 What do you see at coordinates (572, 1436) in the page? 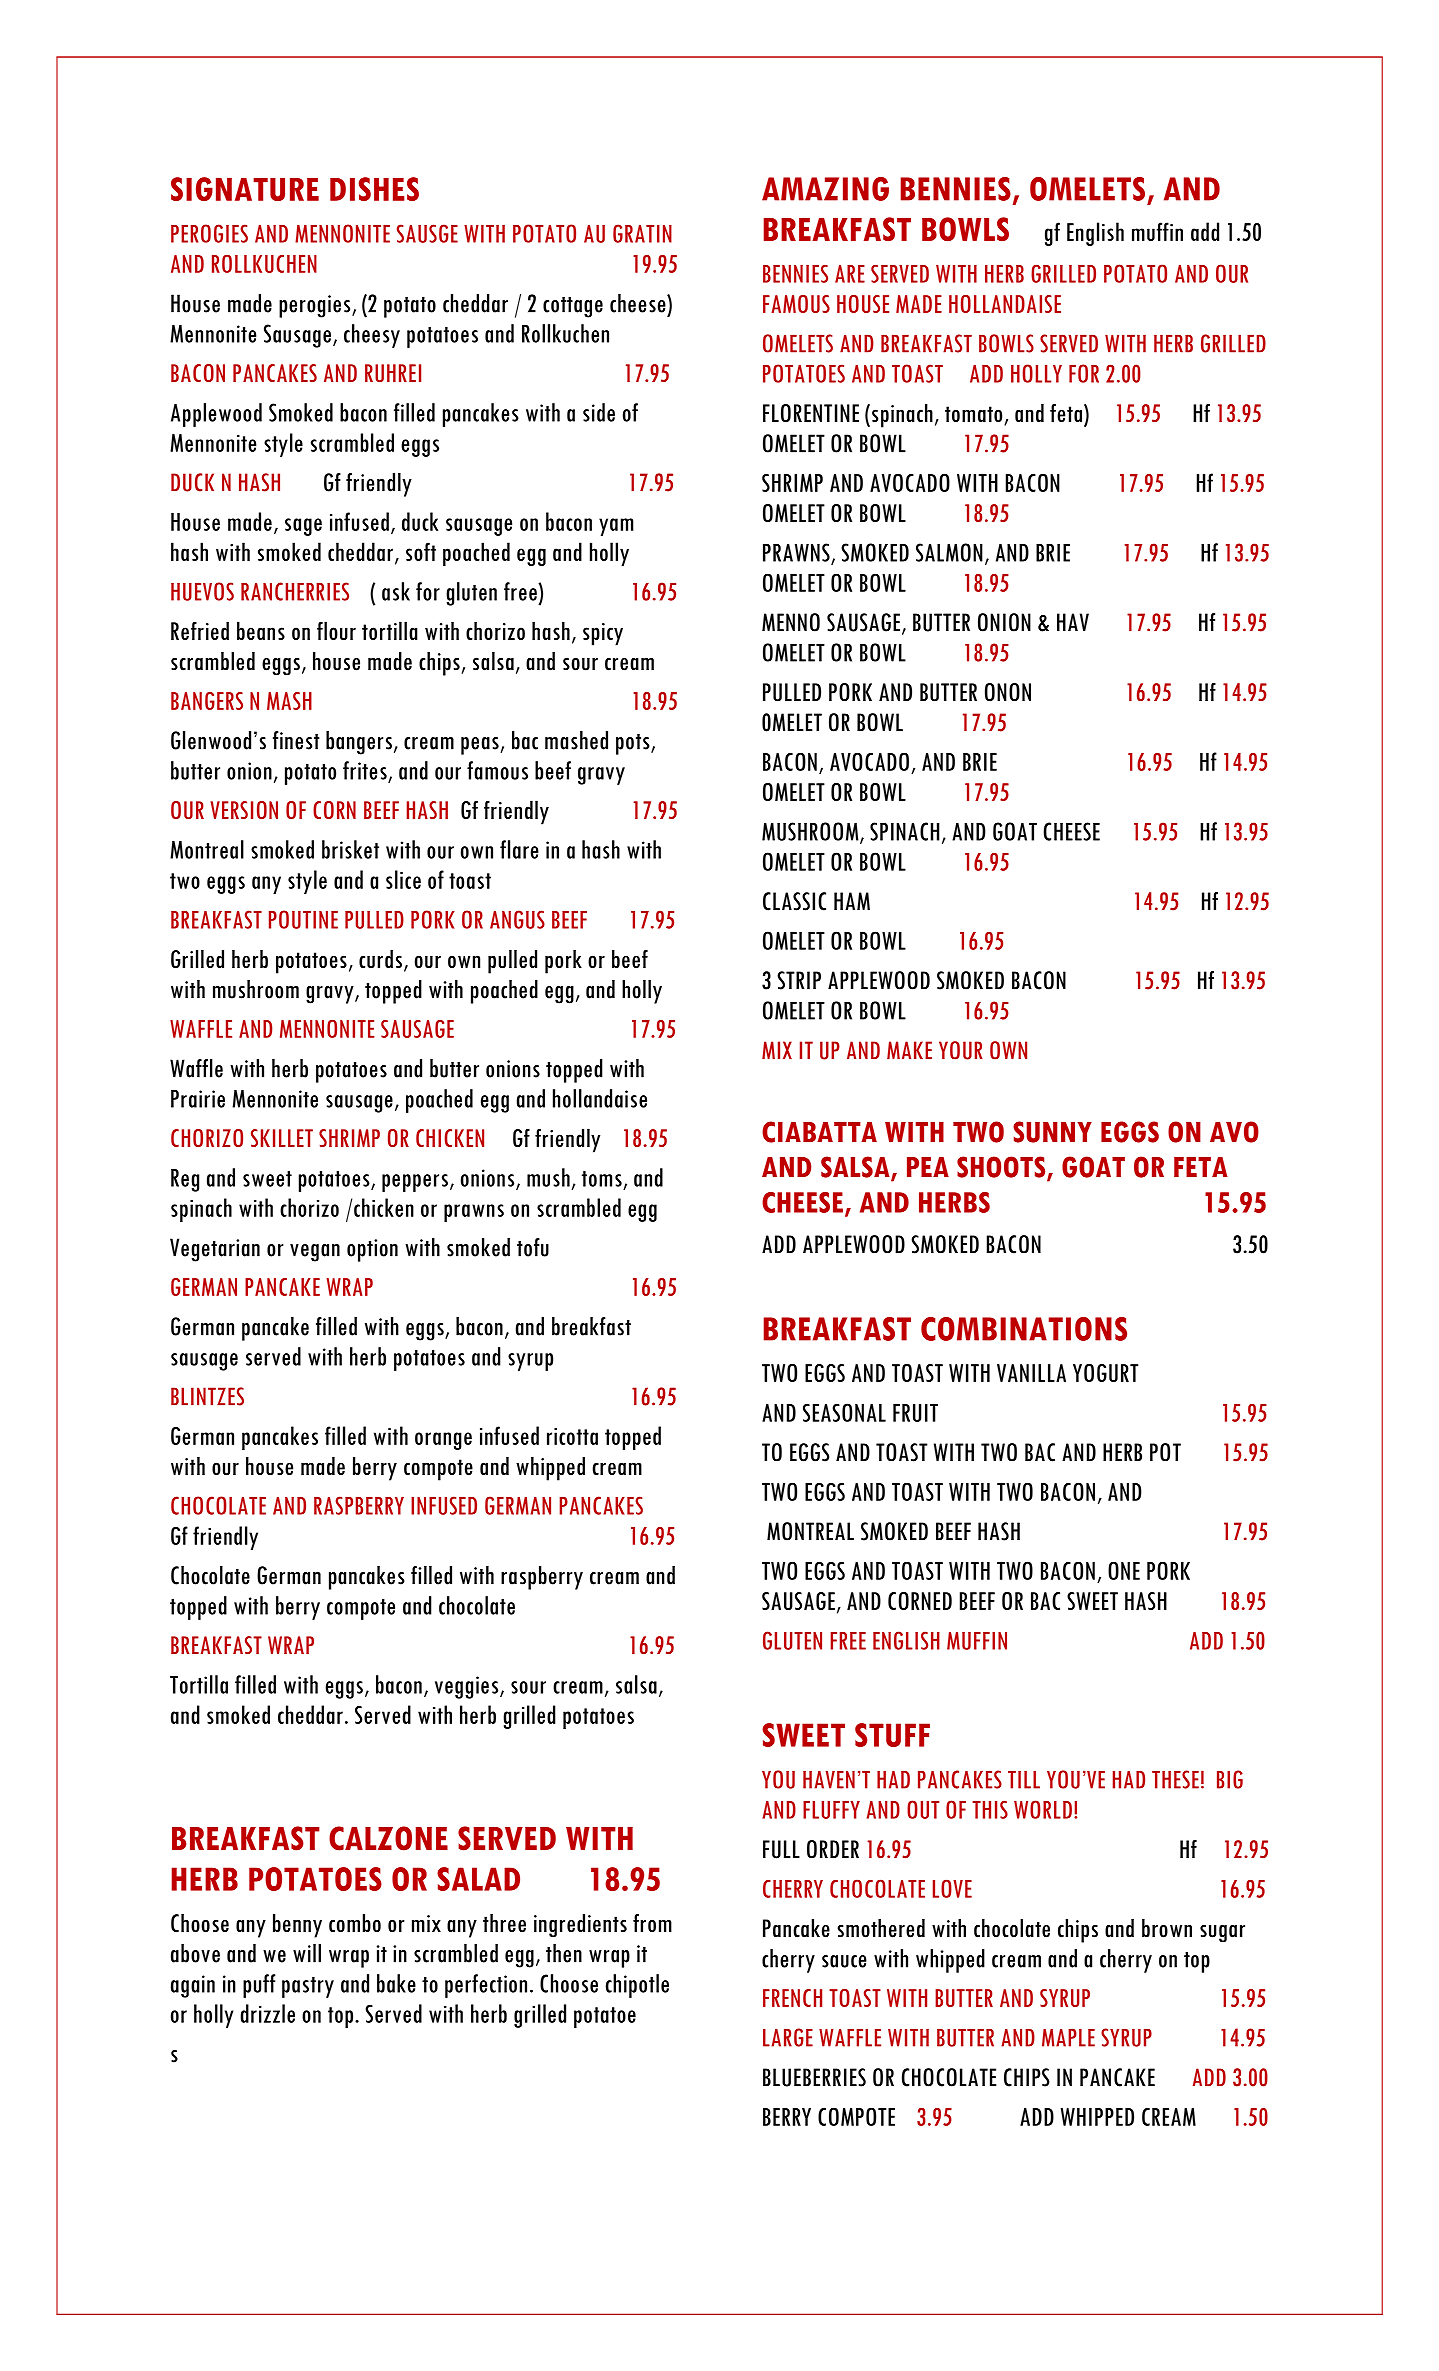
I see `ricotta` at bounding box center [572, 1436].
